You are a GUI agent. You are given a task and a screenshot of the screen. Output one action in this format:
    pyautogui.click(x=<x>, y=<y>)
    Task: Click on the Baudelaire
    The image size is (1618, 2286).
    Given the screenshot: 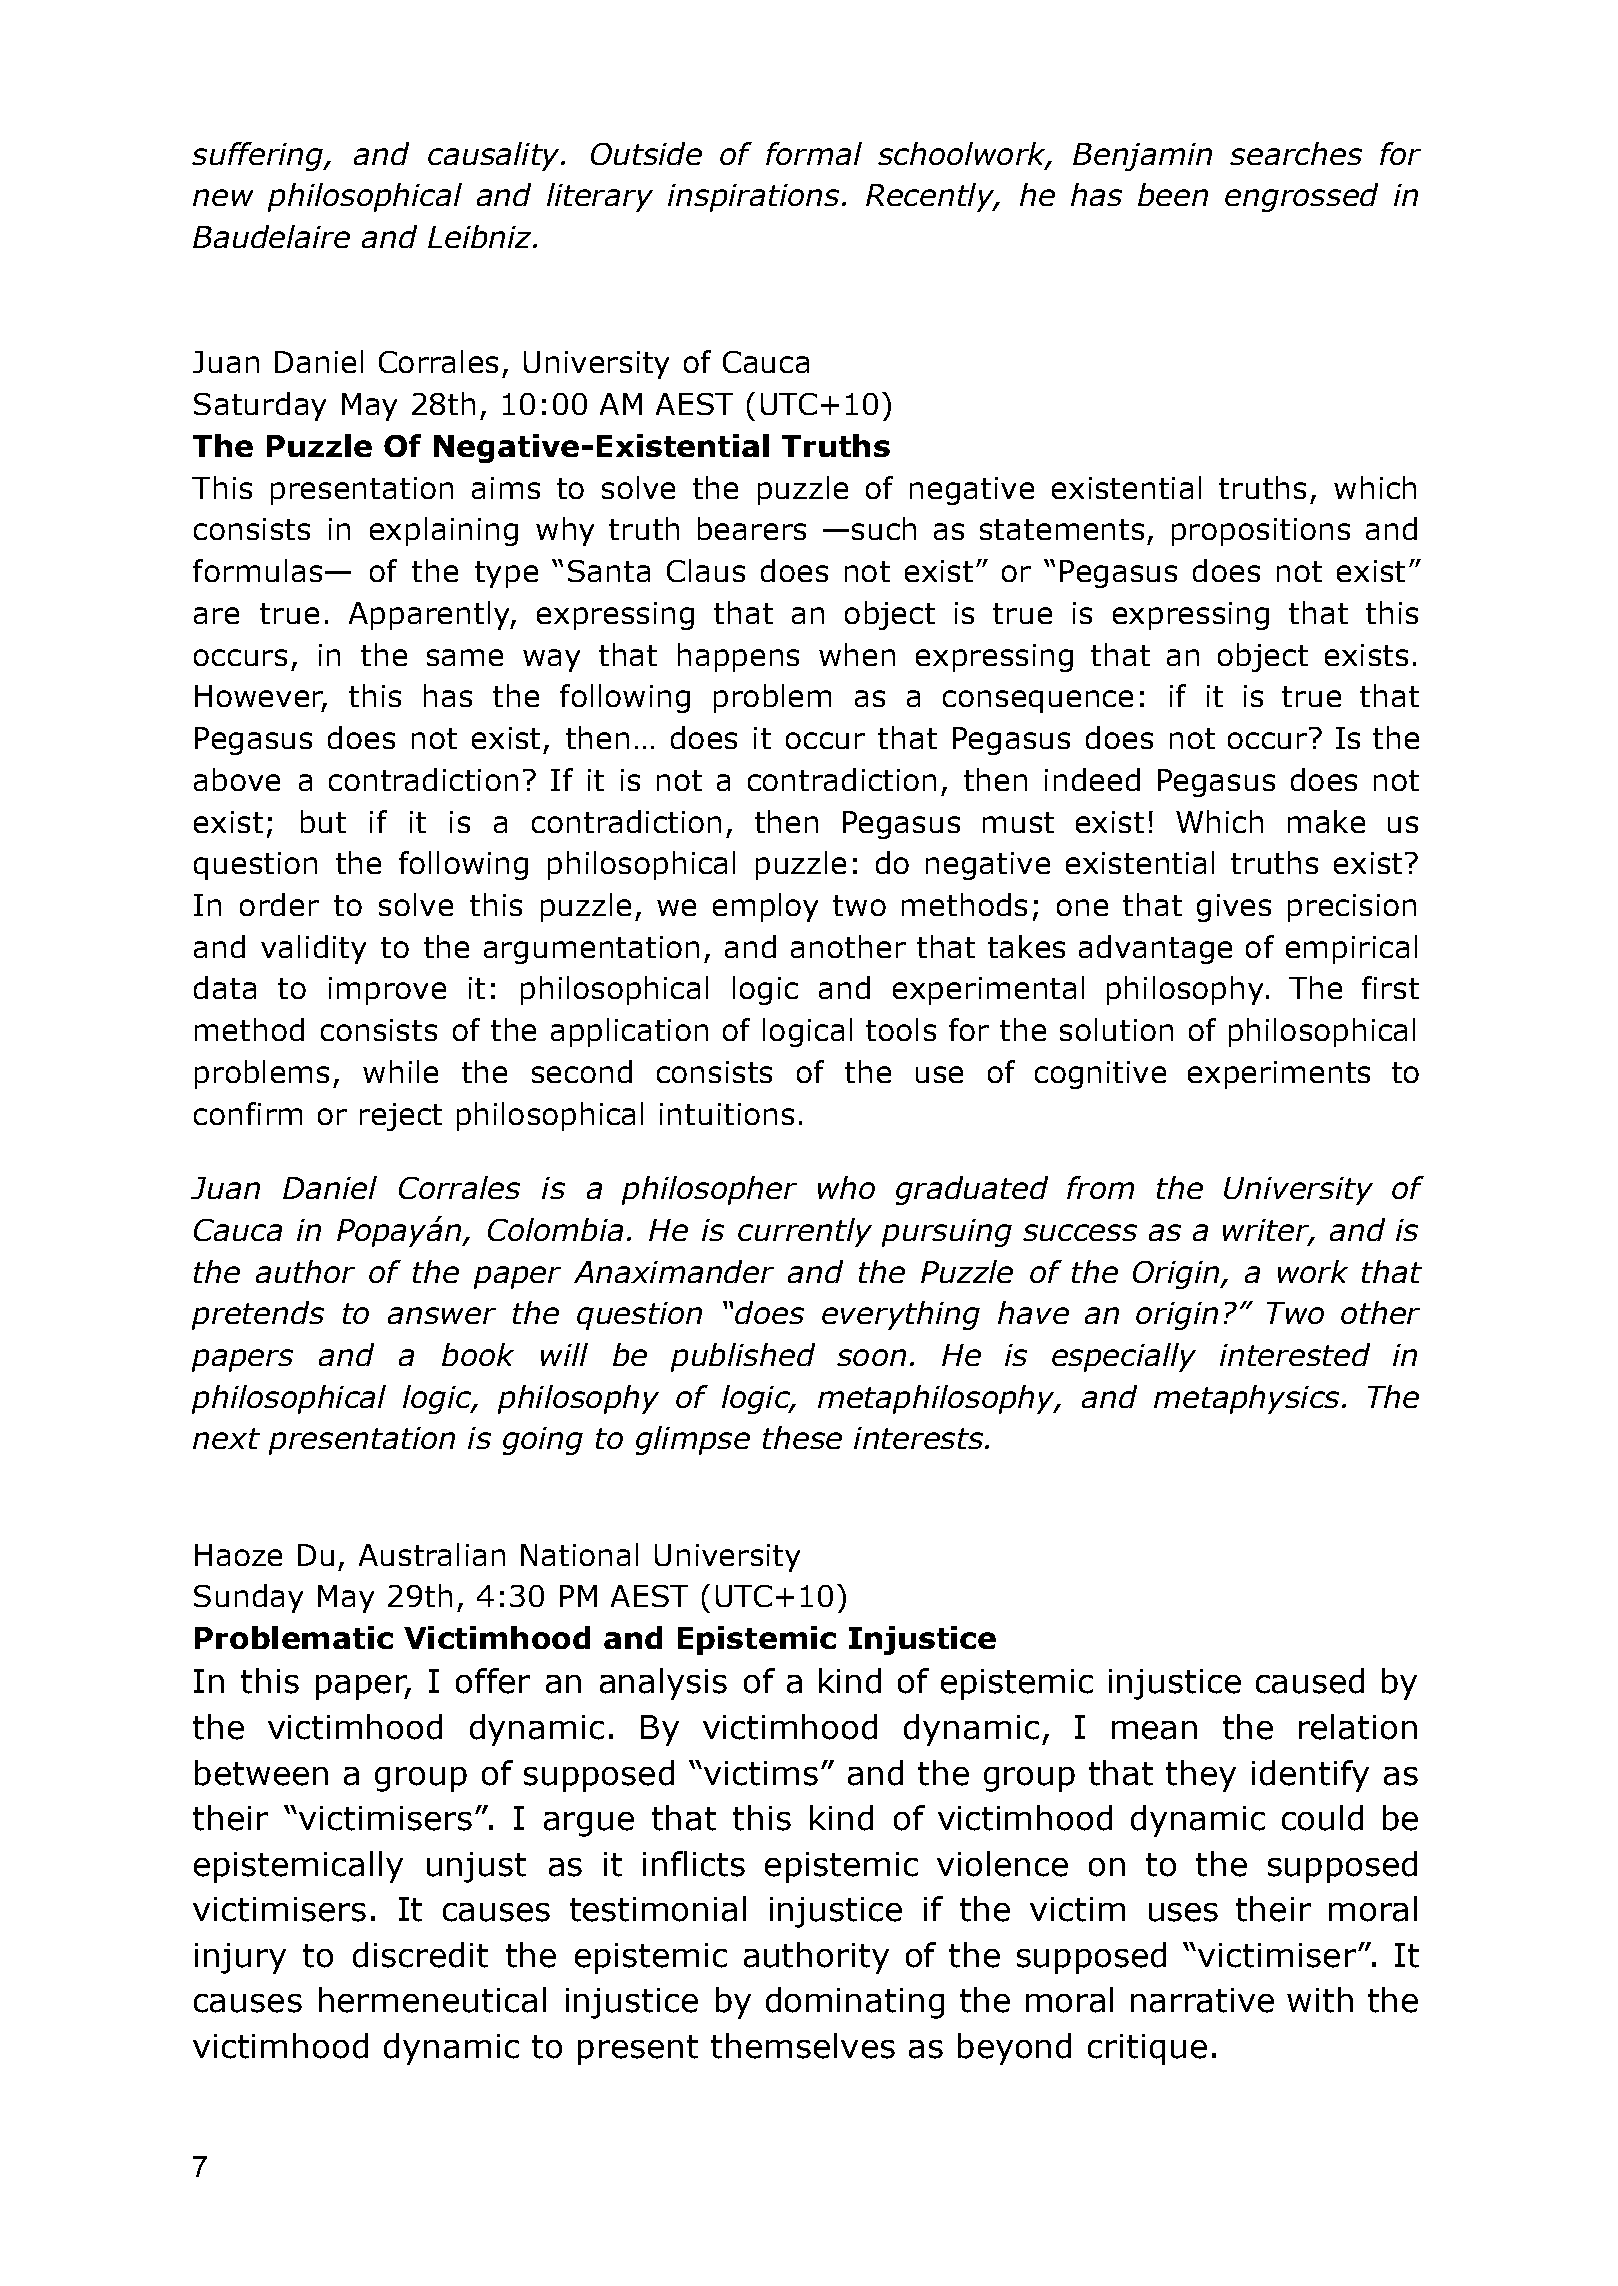 What is the action you would take?
    pyautogui.click(x=271, y=236)
